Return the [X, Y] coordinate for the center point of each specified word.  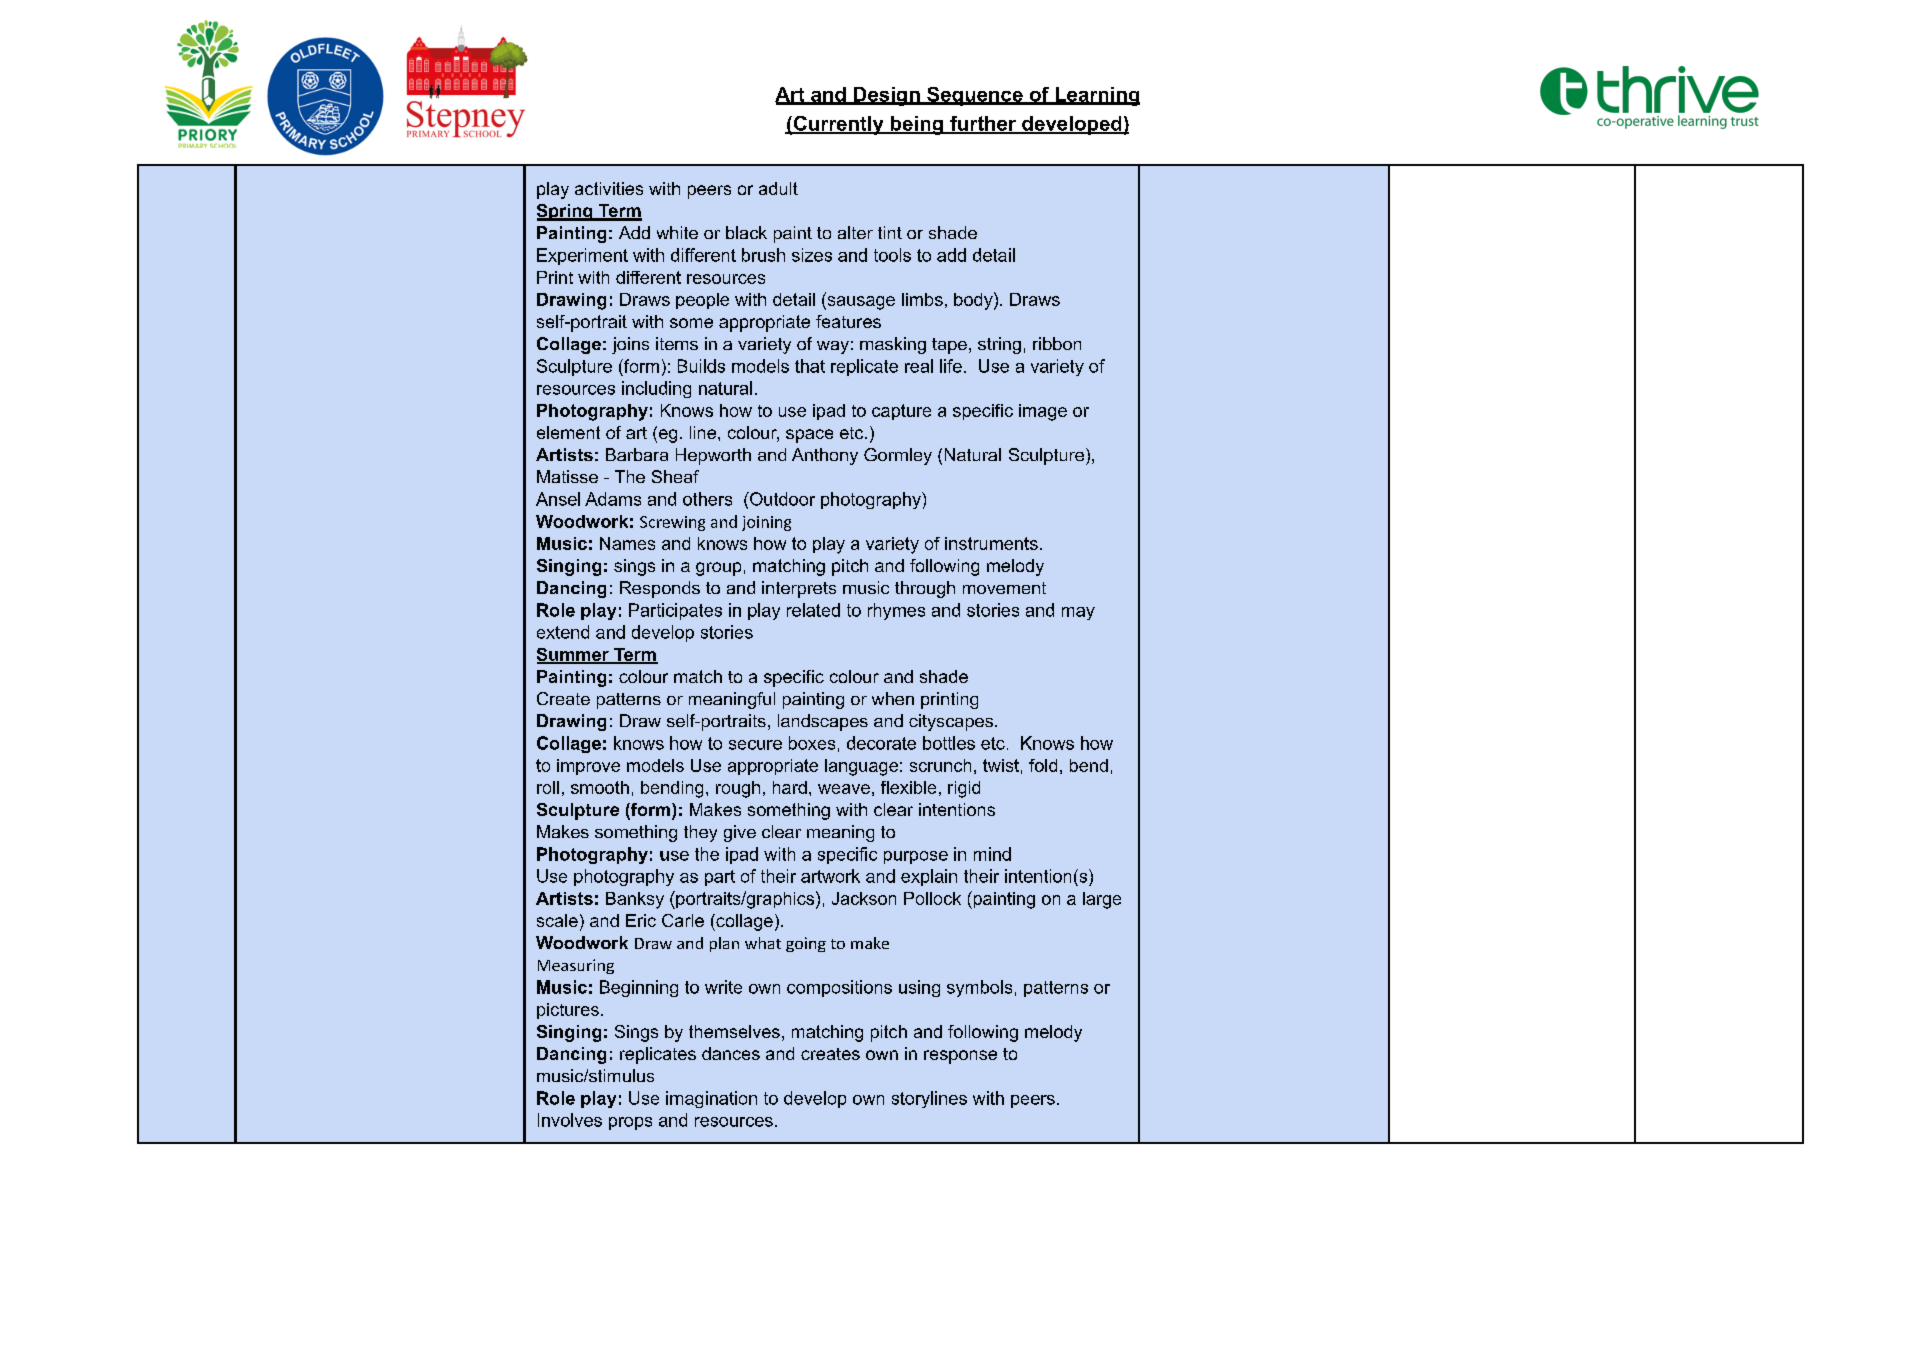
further [983, 124]
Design [887, 96]
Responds [660, 589]
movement [1004, 588]
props [630, 1123]
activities [609, 188]
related [813, 610]
